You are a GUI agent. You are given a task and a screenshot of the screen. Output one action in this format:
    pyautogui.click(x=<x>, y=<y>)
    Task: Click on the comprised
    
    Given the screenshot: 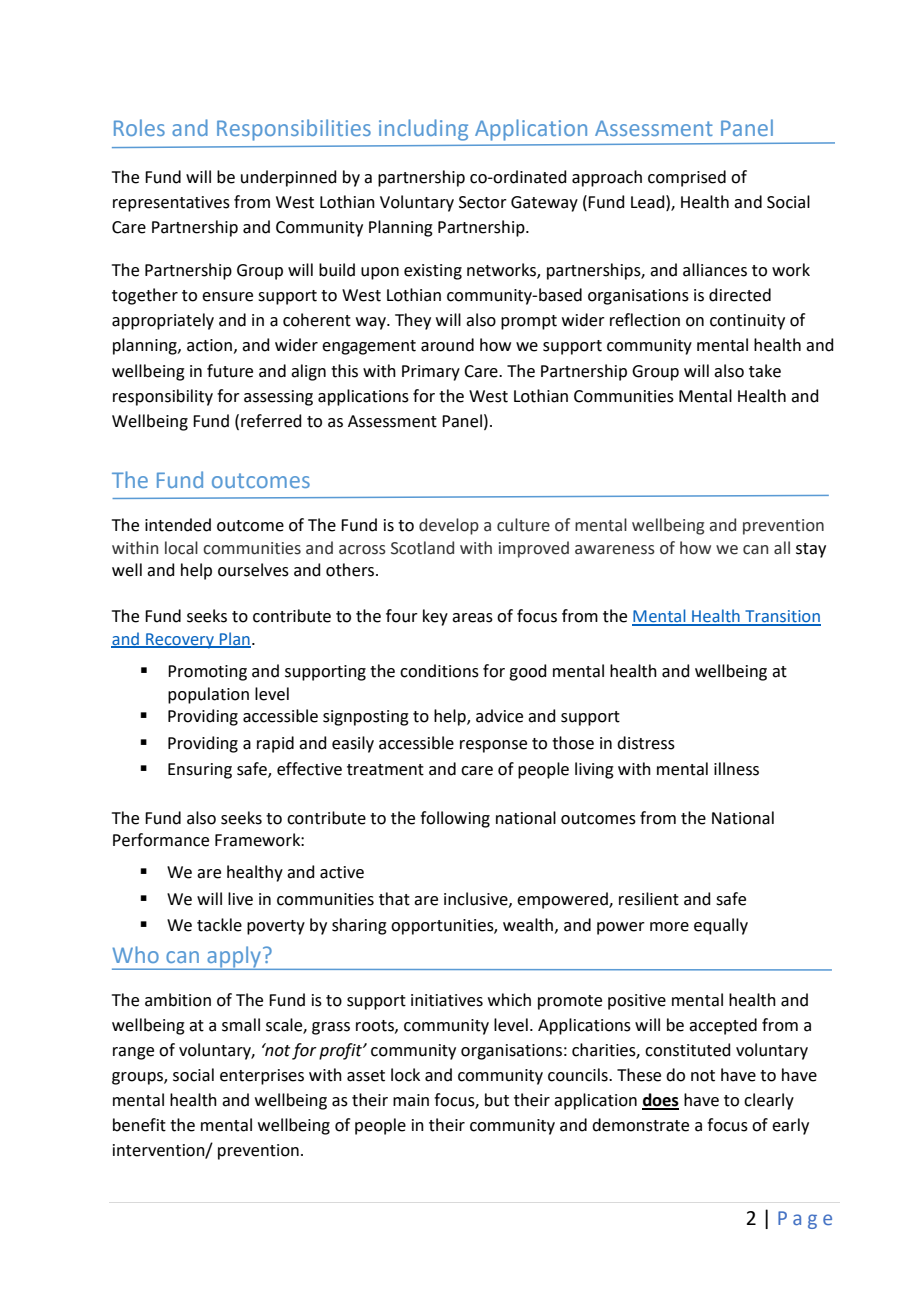 What is the action you would take?
    pyautogui.click(x=687, y=178)
